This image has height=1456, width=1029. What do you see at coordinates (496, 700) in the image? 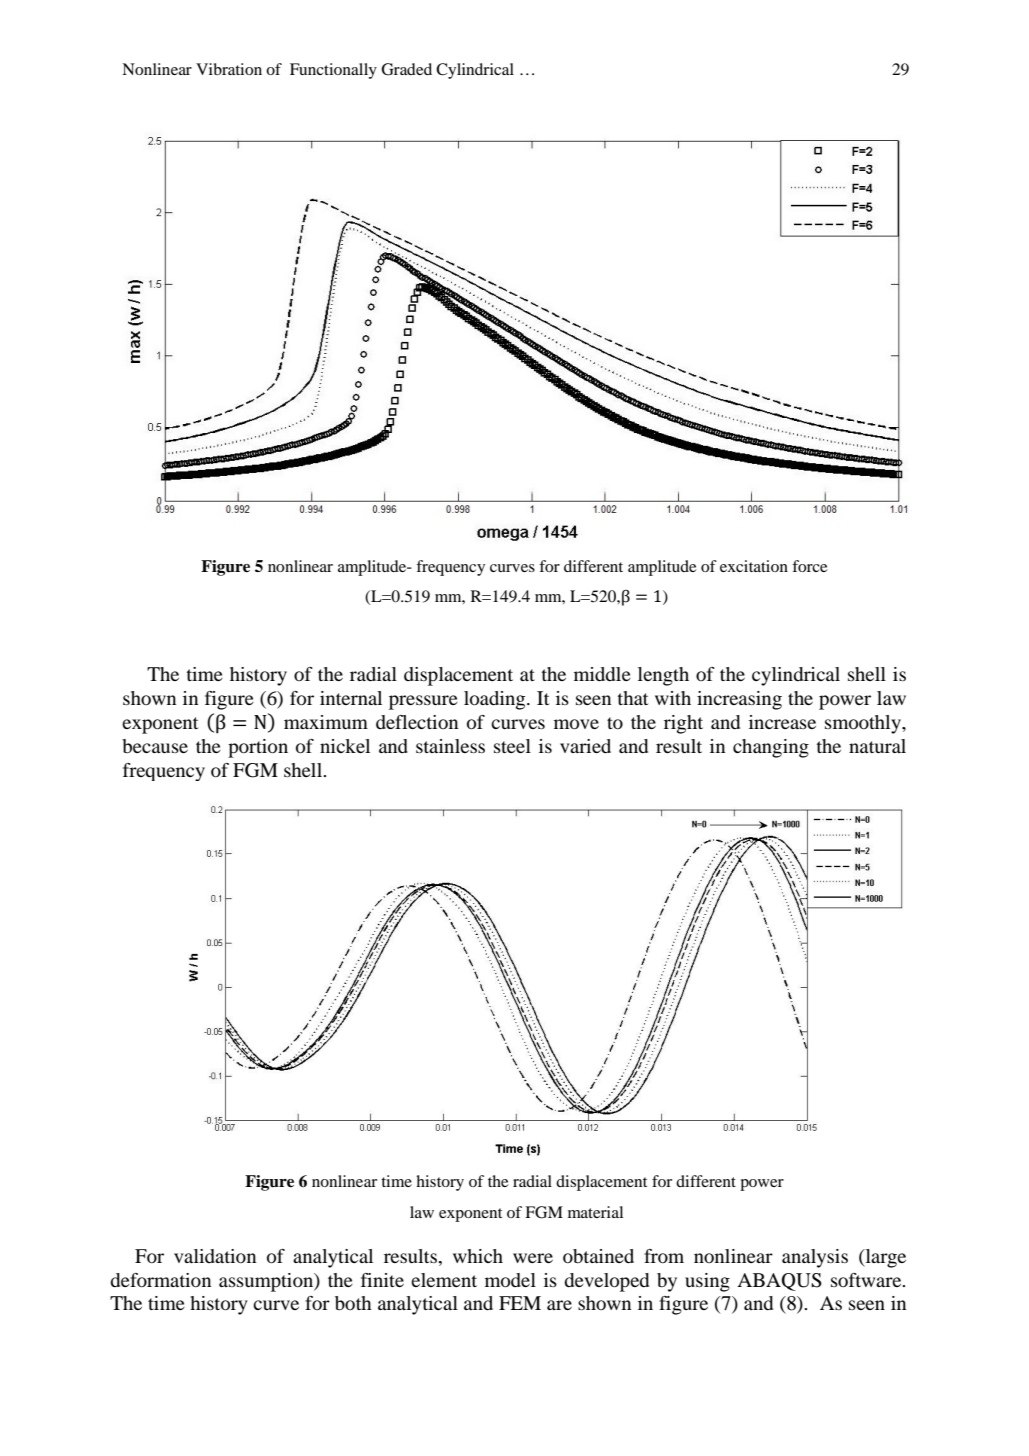
I see `loading` at bounding box center [496, 700].
